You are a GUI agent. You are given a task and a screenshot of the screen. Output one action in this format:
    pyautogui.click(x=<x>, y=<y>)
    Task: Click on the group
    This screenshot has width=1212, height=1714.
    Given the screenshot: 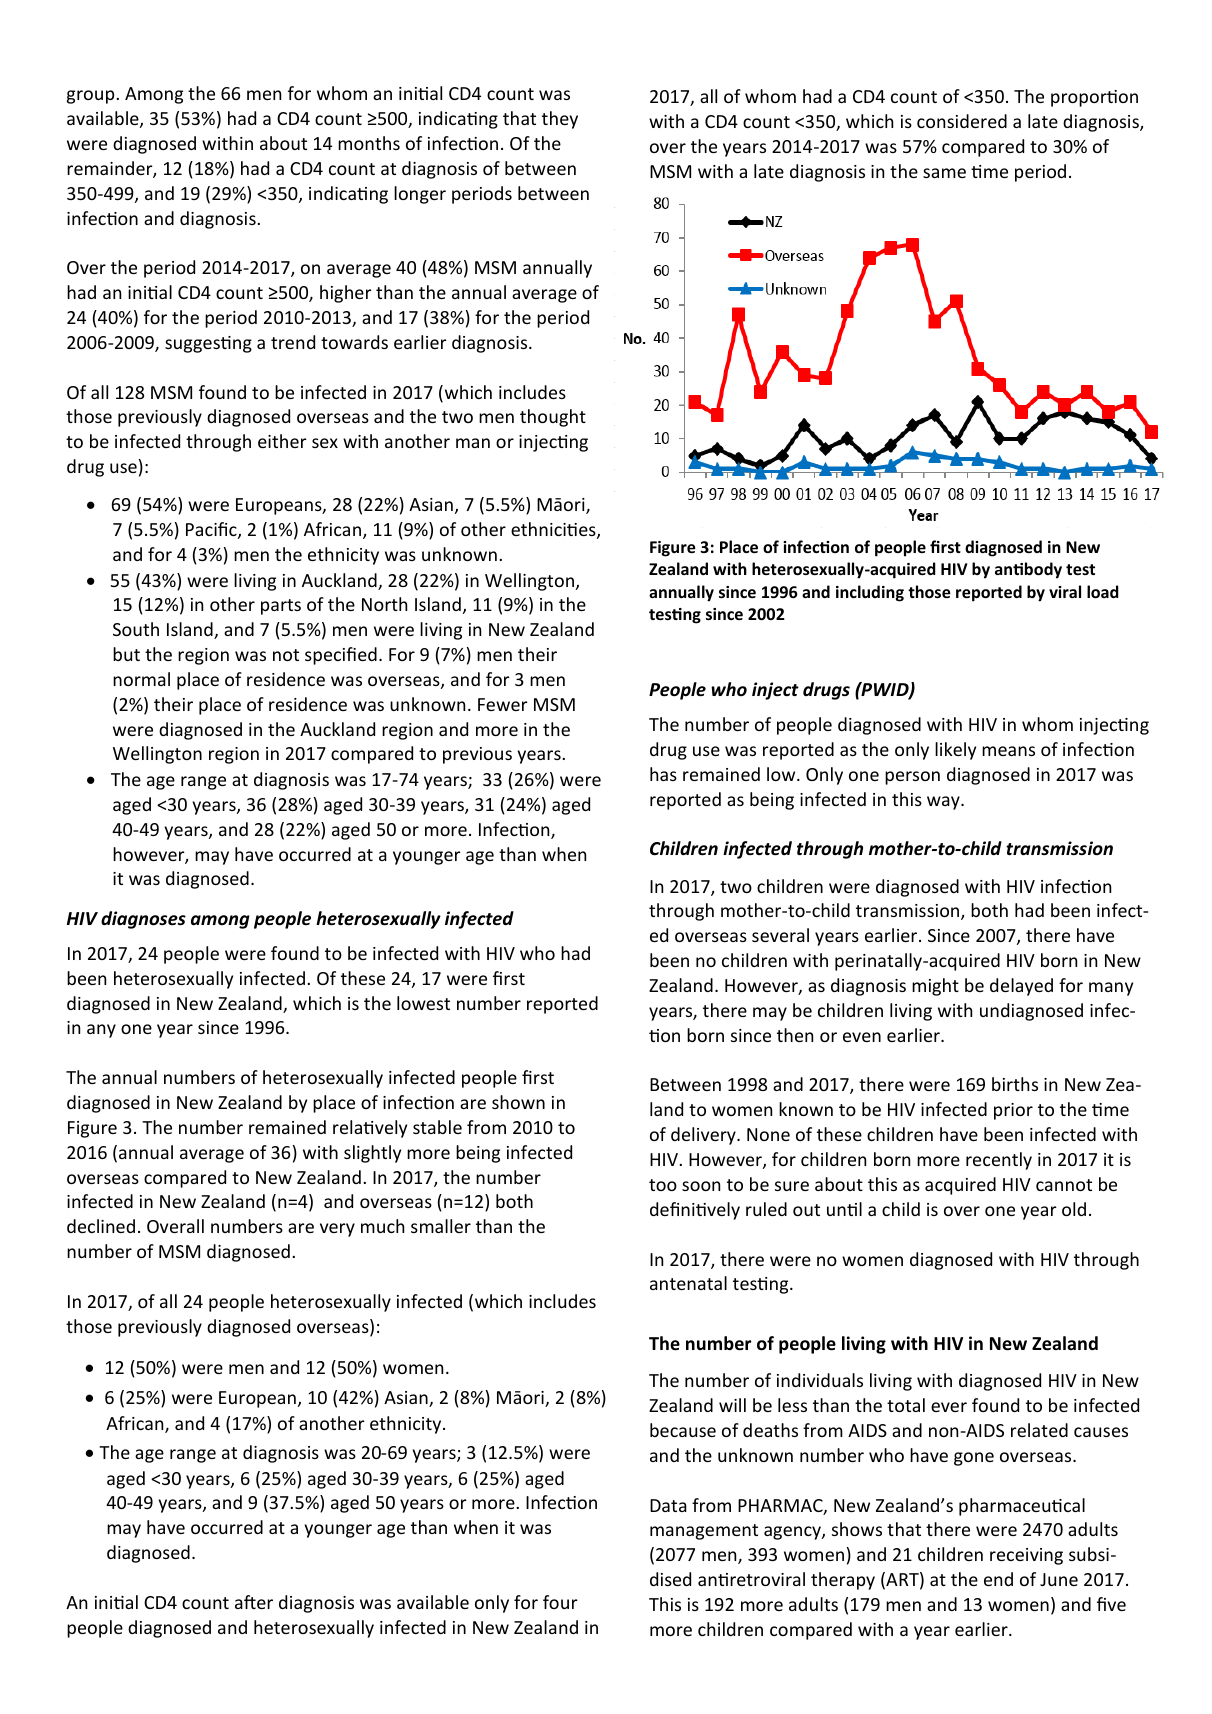 What is the action you would take?
    pyautogui.click(x=92, y=97)
